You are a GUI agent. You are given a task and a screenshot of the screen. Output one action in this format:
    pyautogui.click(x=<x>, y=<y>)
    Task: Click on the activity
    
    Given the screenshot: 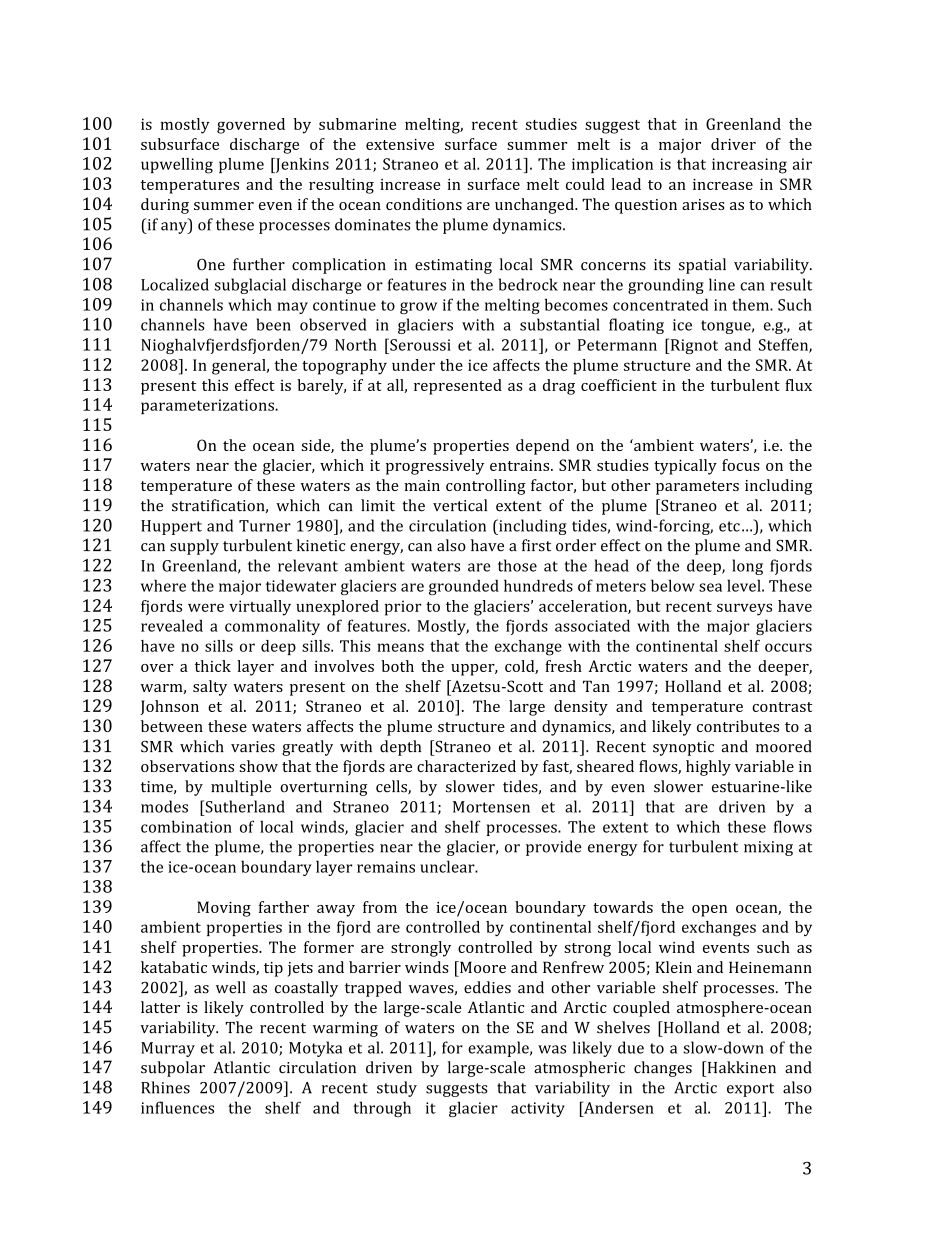 What is the action you would take?
    pyautogui.click(x=538, y=1109)
